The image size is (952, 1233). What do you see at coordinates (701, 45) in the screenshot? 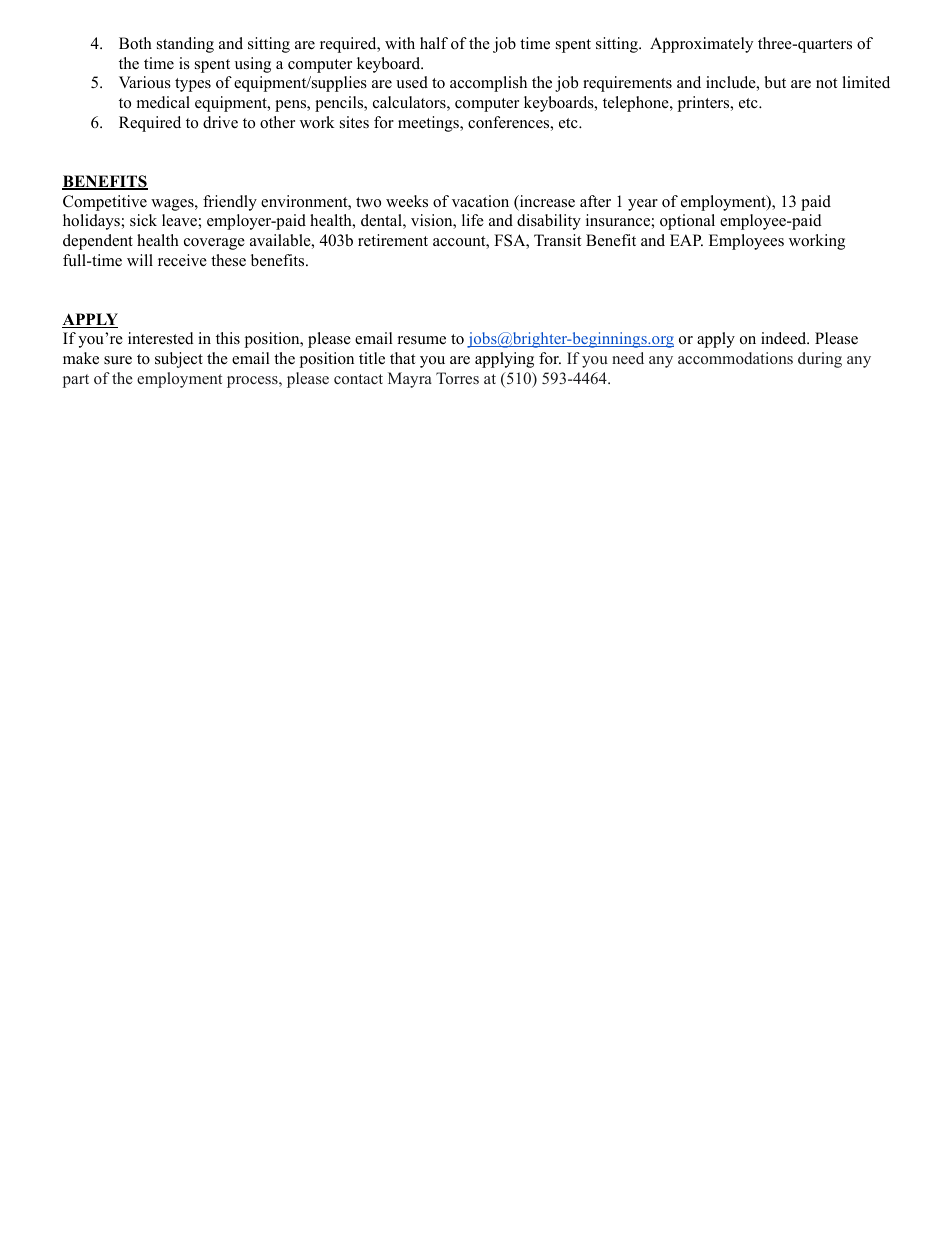
I see `Approximately` at bounding box center [701, 45].
